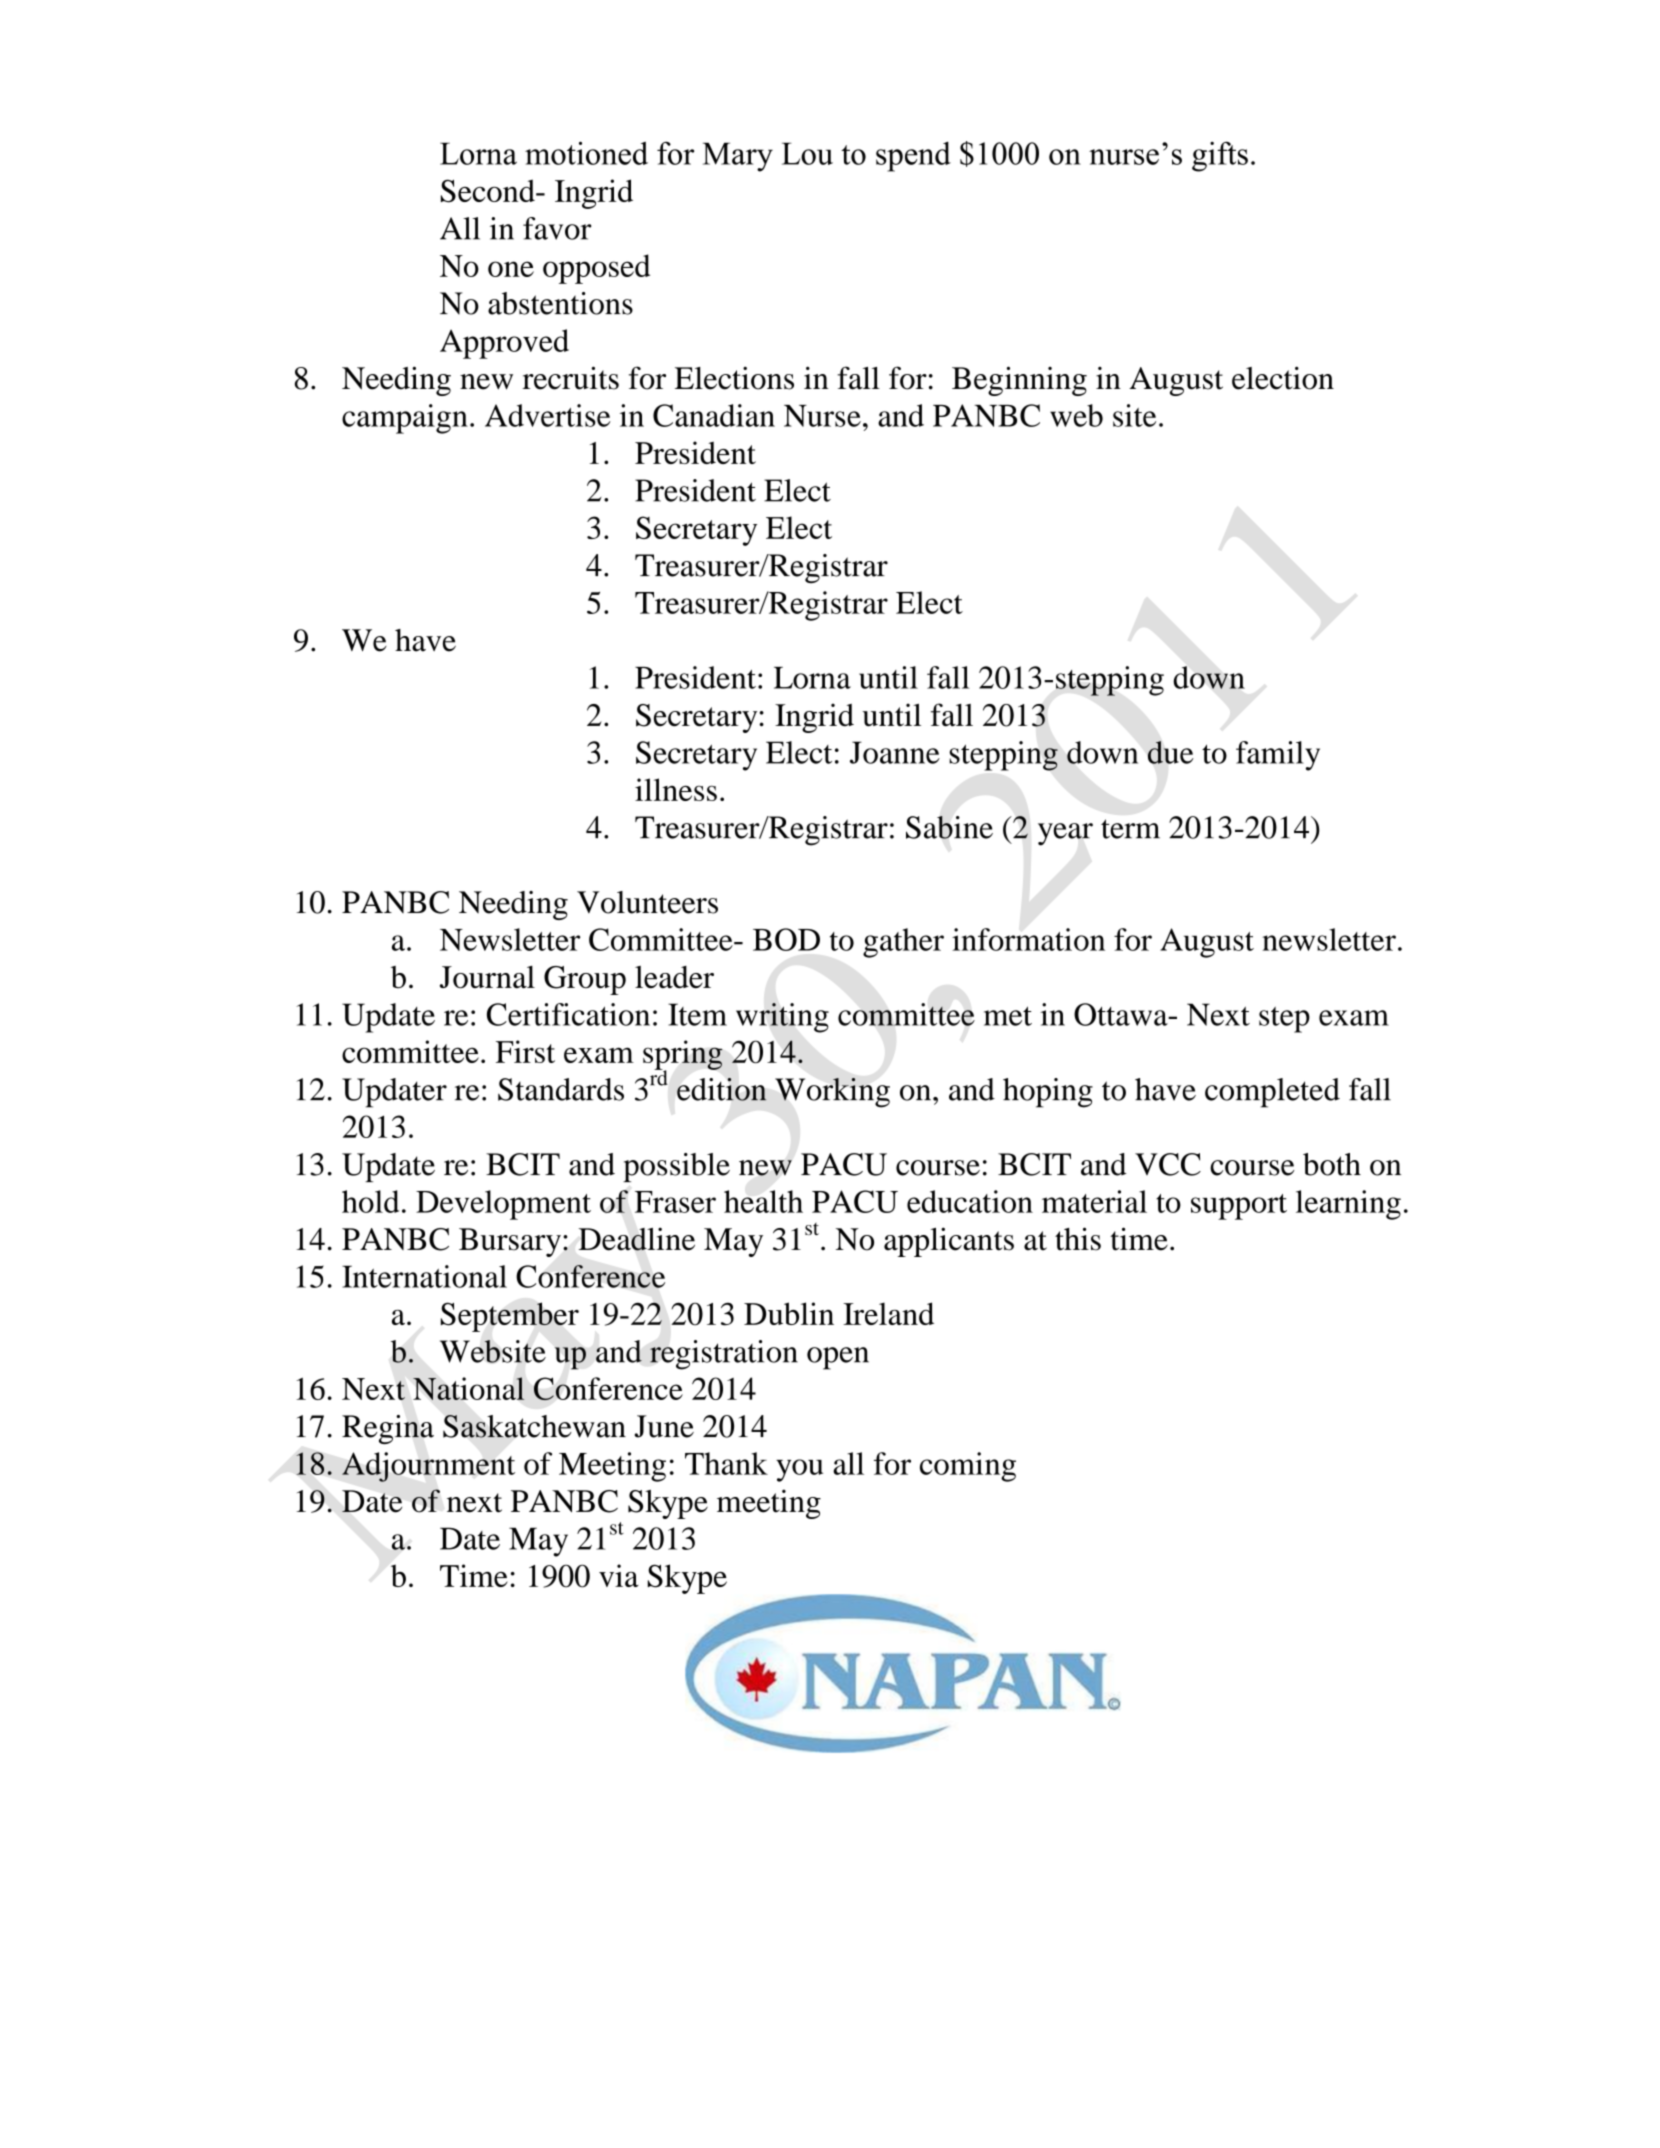 The image size is (1660, 2148). I want to click on gifts, so click(1220, 156).
